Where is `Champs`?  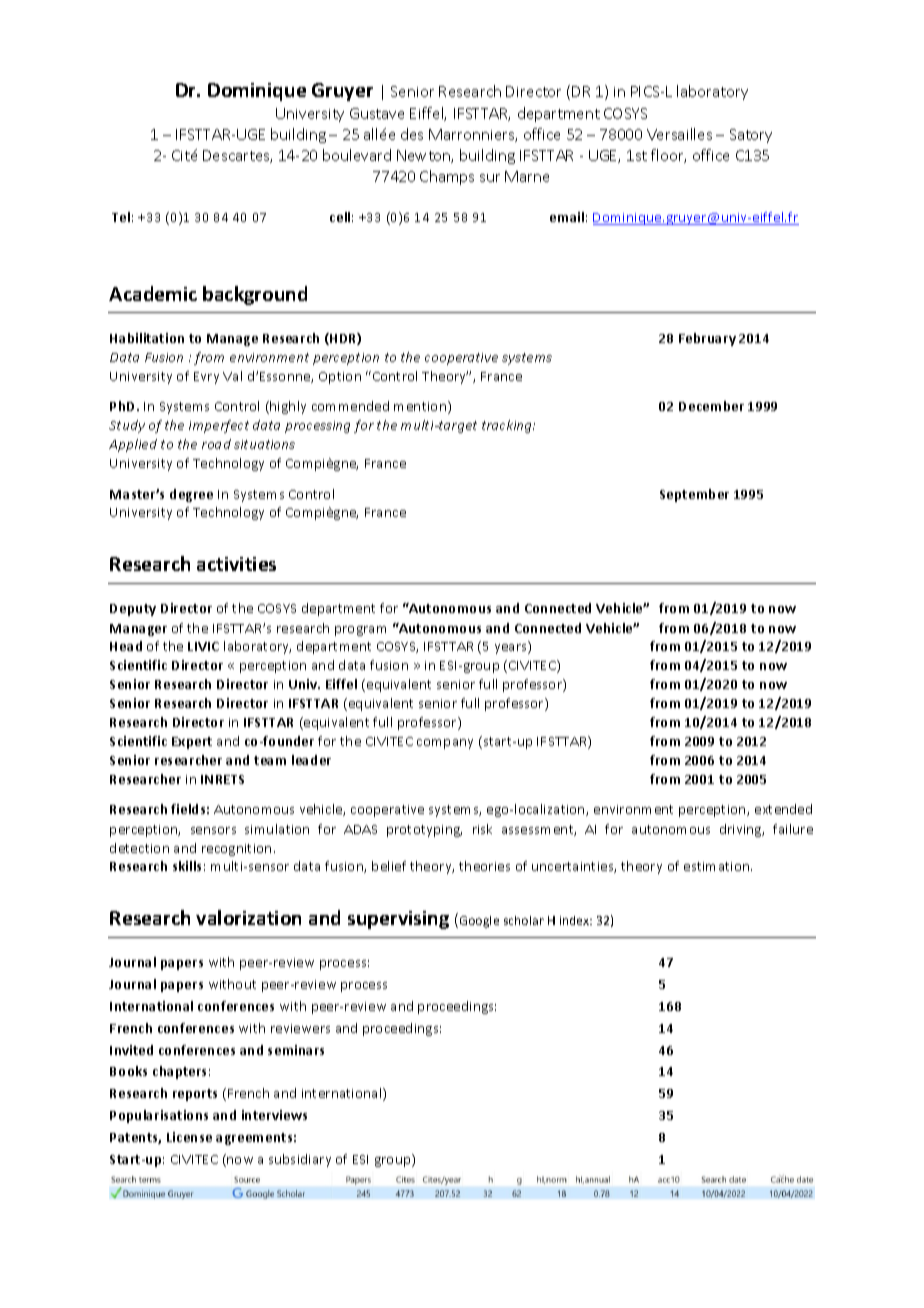
Champs is located at coordinates (447, 177).
